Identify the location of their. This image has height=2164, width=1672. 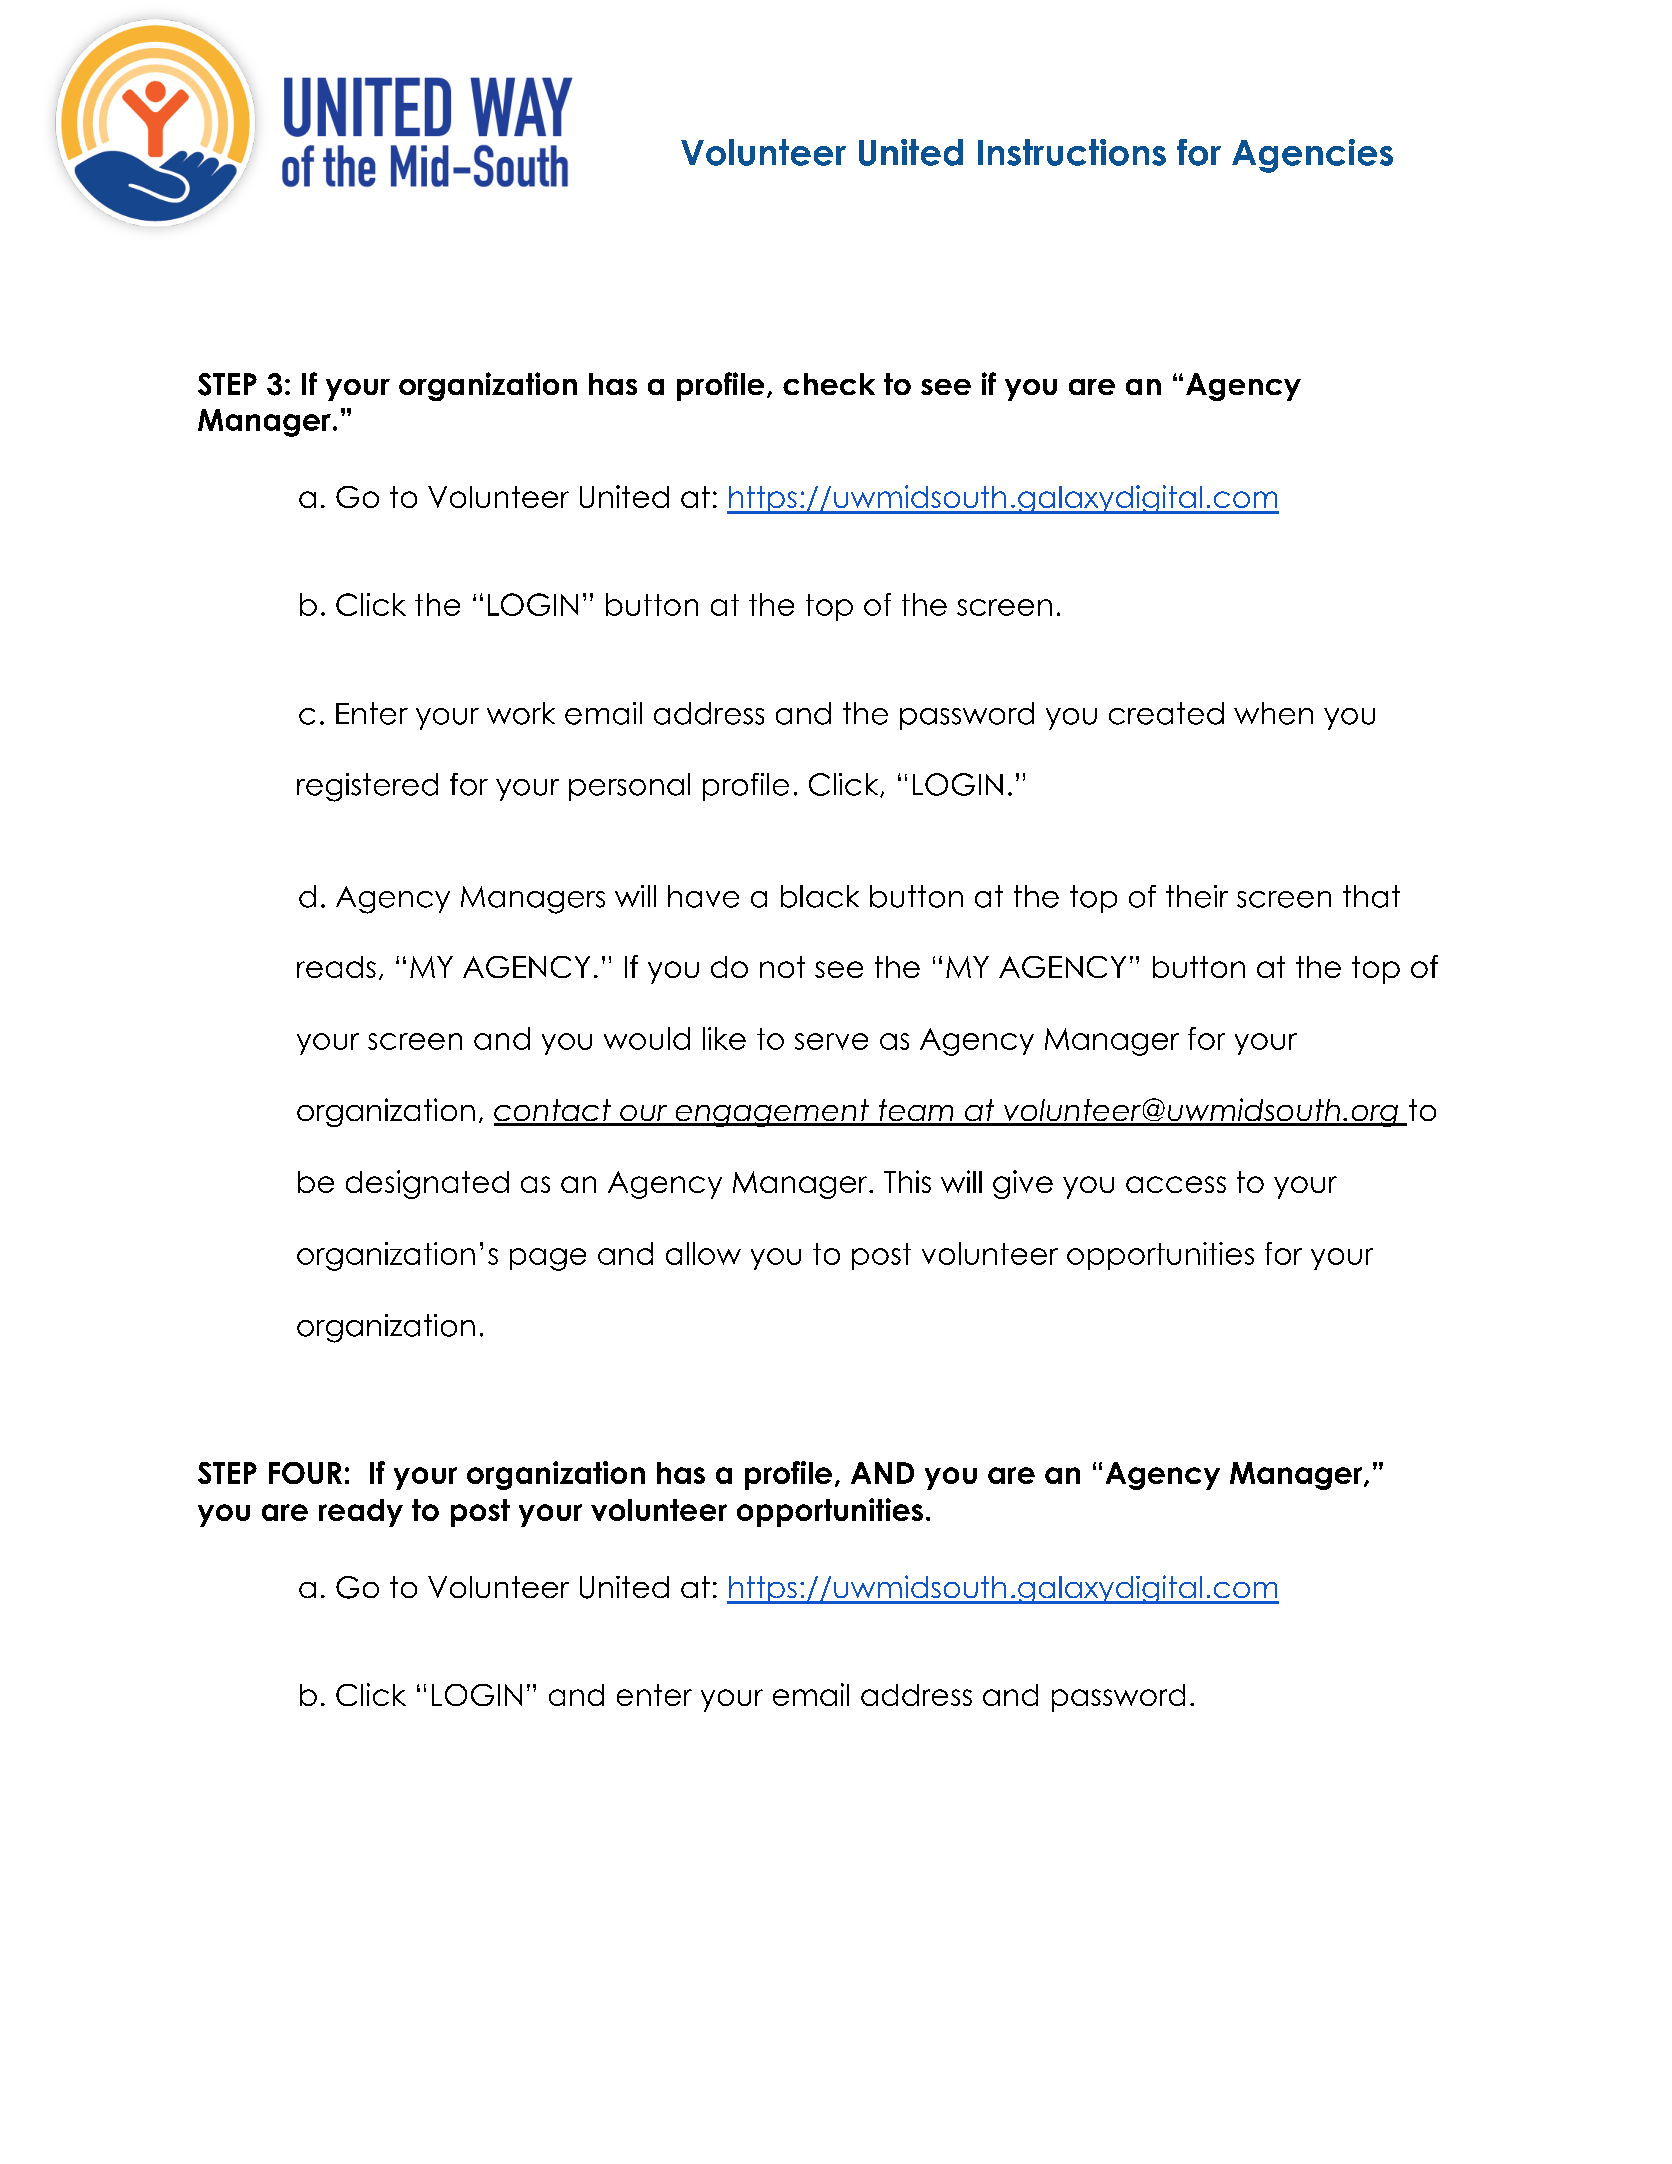
(1197, 896).
